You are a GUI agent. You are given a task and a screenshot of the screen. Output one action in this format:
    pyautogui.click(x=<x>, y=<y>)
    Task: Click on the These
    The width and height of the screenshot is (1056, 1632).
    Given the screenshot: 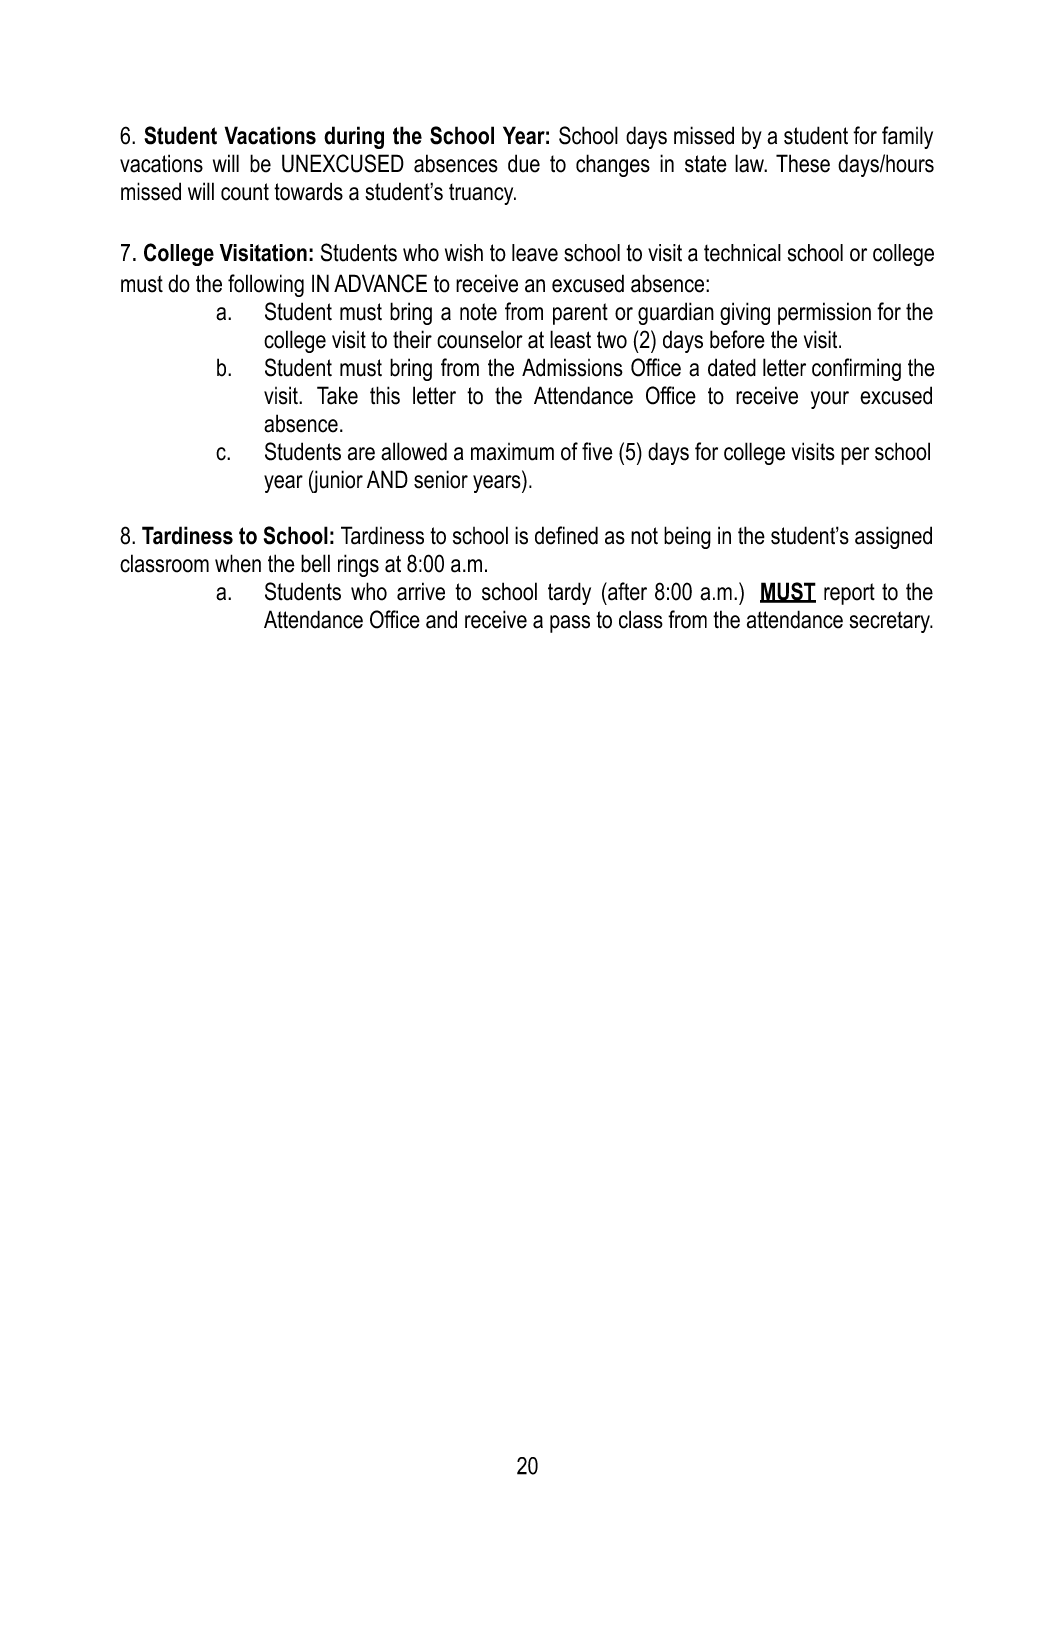 What is the action you would take?
    pyautogui.click(x=803, y=163)
